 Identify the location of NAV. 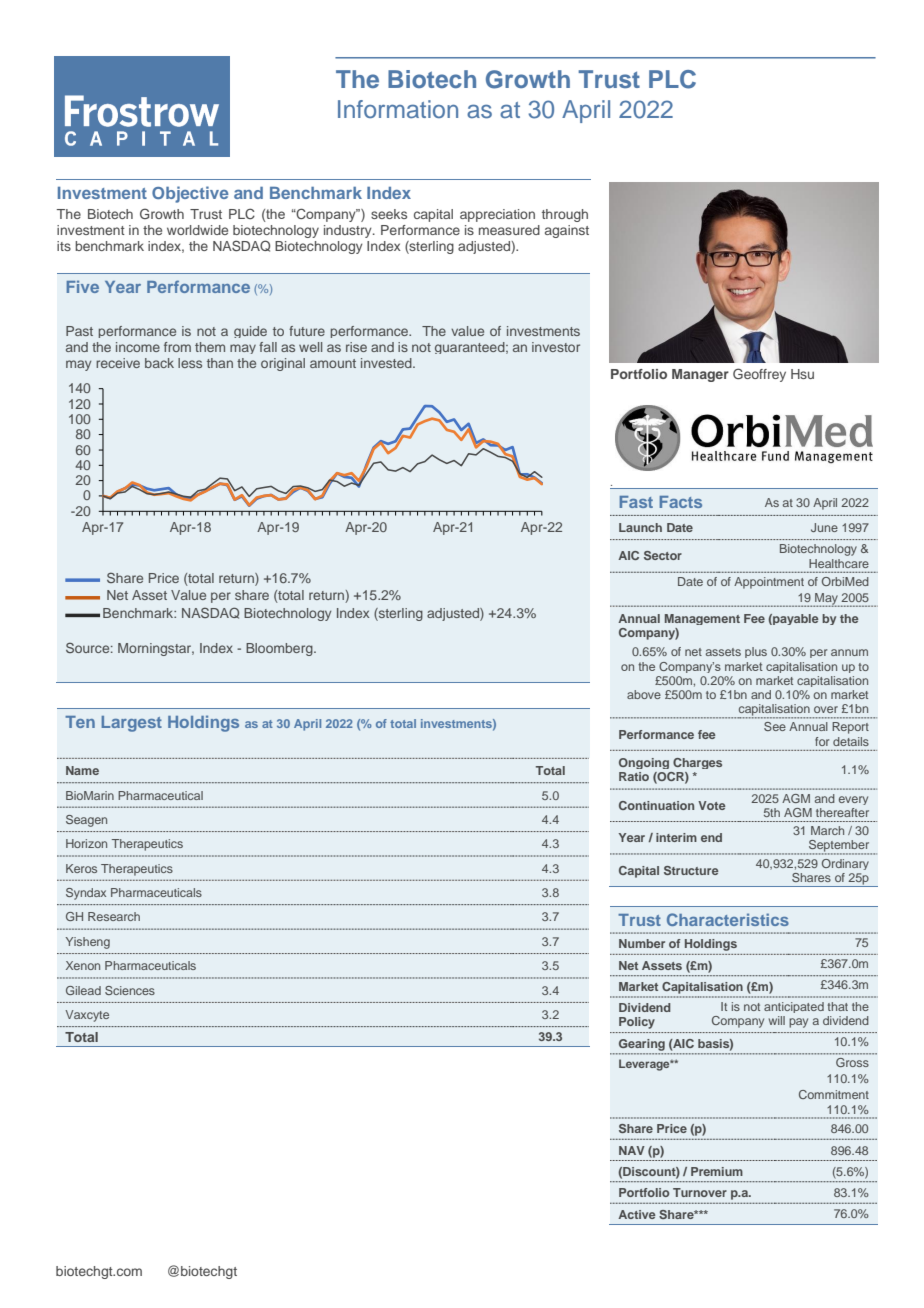
(632, 1150).
